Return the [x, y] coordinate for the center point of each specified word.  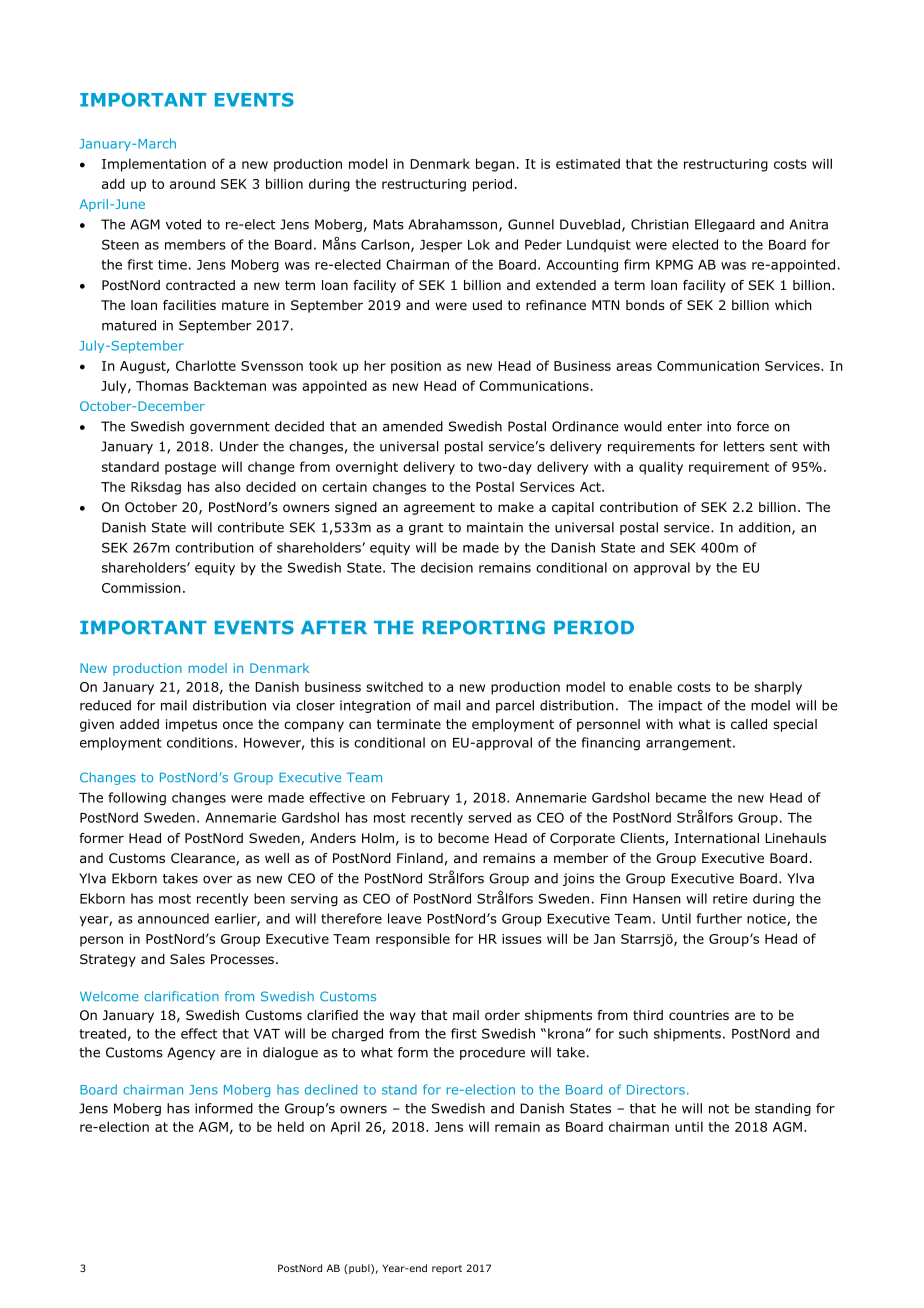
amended [413, 426]
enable [650, 686]
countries [699, 1015]
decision [447, 567]
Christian [660, 224]
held [291, 1126]
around [192, 183]
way [403, 1017]
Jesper [441, 246]
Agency [191, 1053]
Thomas [162, 385]
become [463, 838]
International [717, 838]
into [719, 426]
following [137, 799]
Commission [141, 588]
